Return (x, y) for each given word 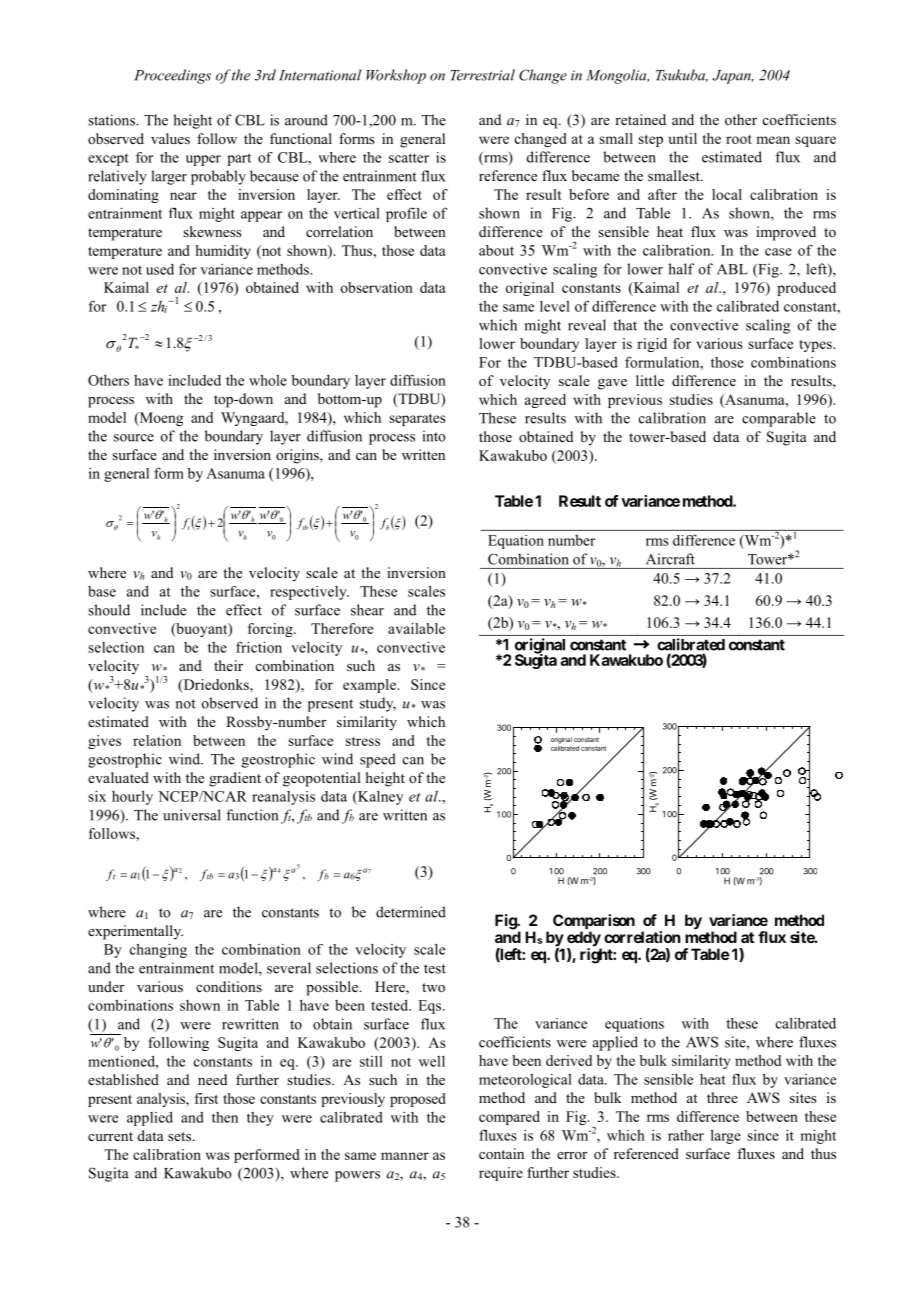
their (228, 665)
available (416, 628)
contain (501, 1154)
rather (686, 1135)
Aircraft (670, 559)
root (739, 139)
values (170, 138)
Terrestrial (483, 75)
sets (179, 1136)
